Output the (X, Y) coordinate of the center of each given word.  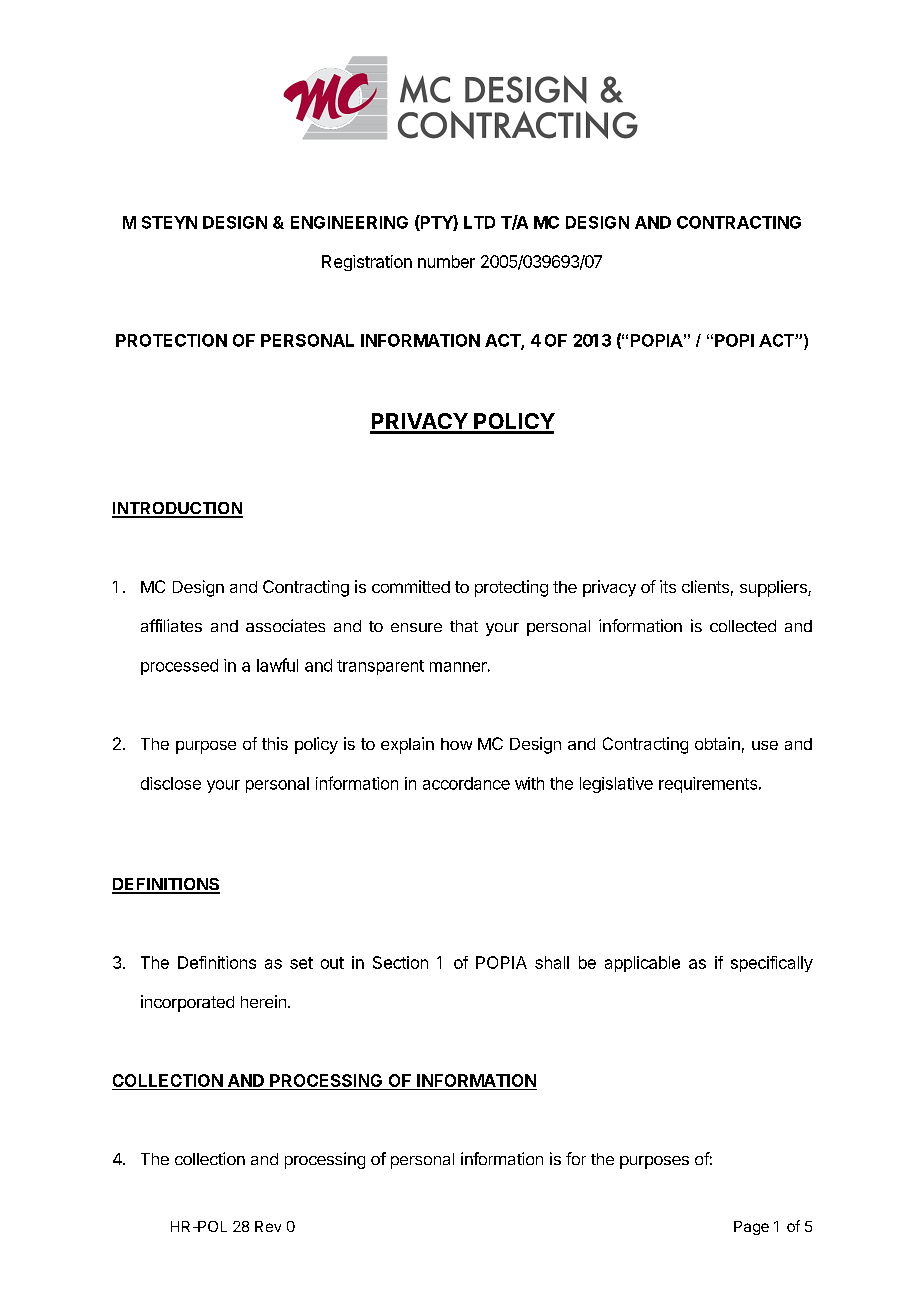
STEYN (169, 222)
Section (400, 962)
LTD (479, 222)
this (275, 743)
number (446, 261)
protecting (511, 588)
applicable (642, 964)
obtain (717, 743)
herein (263, 1001)
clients (705, 586)
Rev (268, 1226)
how (456, 744)
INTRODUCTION (177, 509)
